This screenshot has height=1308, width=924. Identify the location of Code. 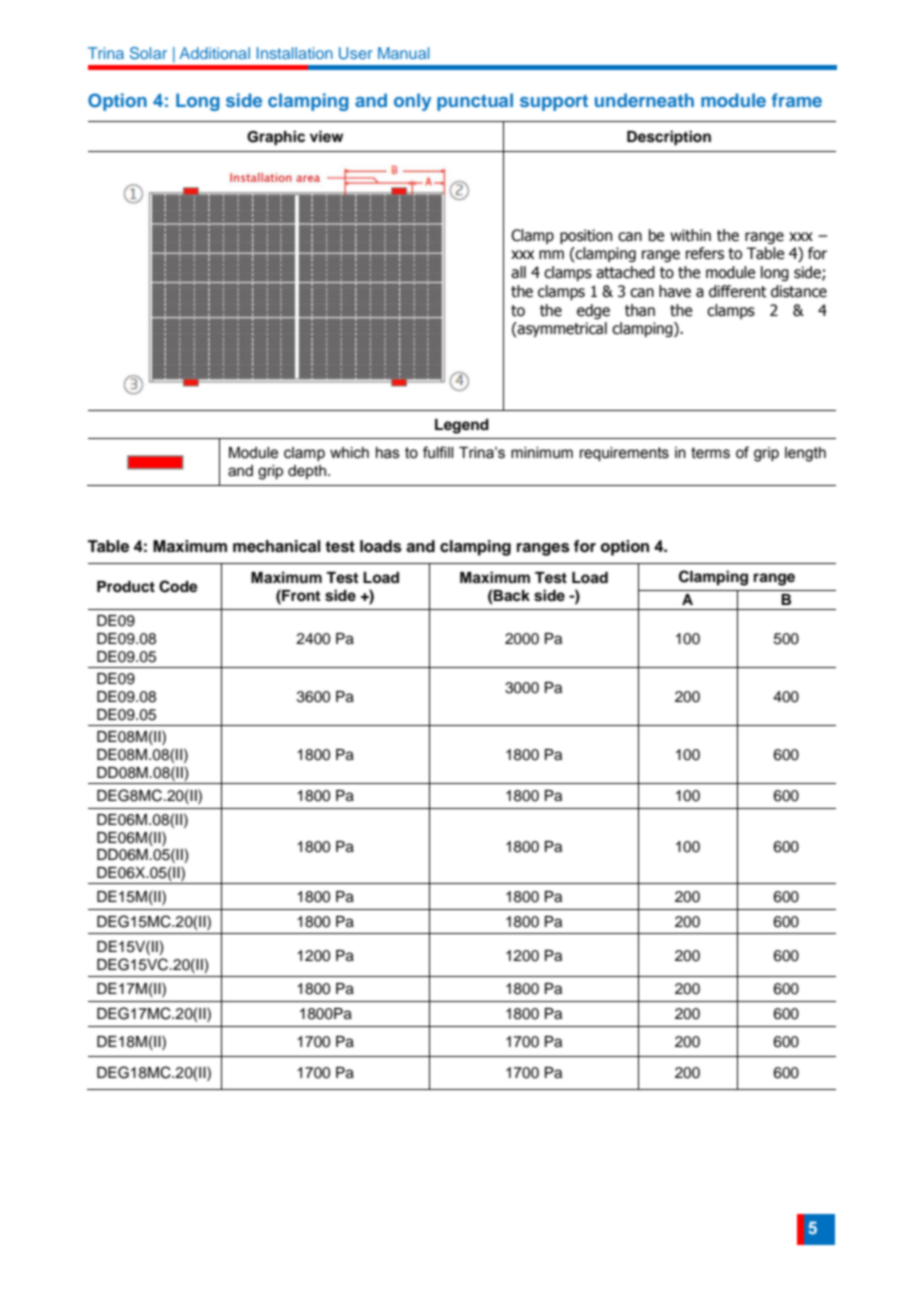
(178, 586).
